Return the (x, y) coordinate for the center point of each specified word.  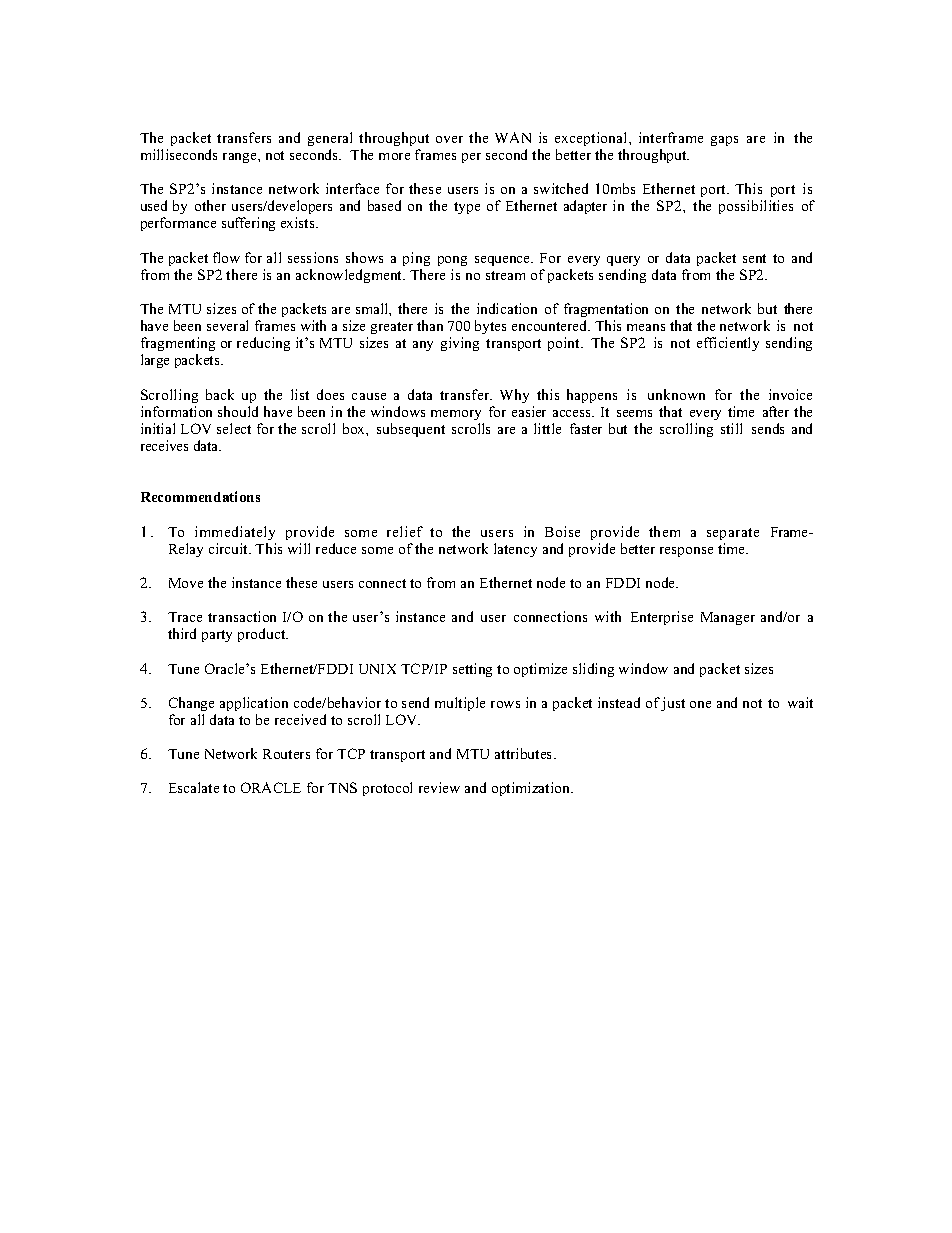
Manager (728, 618)
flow (226, 257)
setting (472, 670)
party (217, 636)
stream (505, 275)
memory (456, 415)
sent (754, 258)
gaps (724, 141)
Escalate (194, 787)
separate (733, 534)
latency (515, 550)
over (449, 139)
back (220, 394)
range (241, 158)
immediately (235, 533)
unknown (676, 394)
